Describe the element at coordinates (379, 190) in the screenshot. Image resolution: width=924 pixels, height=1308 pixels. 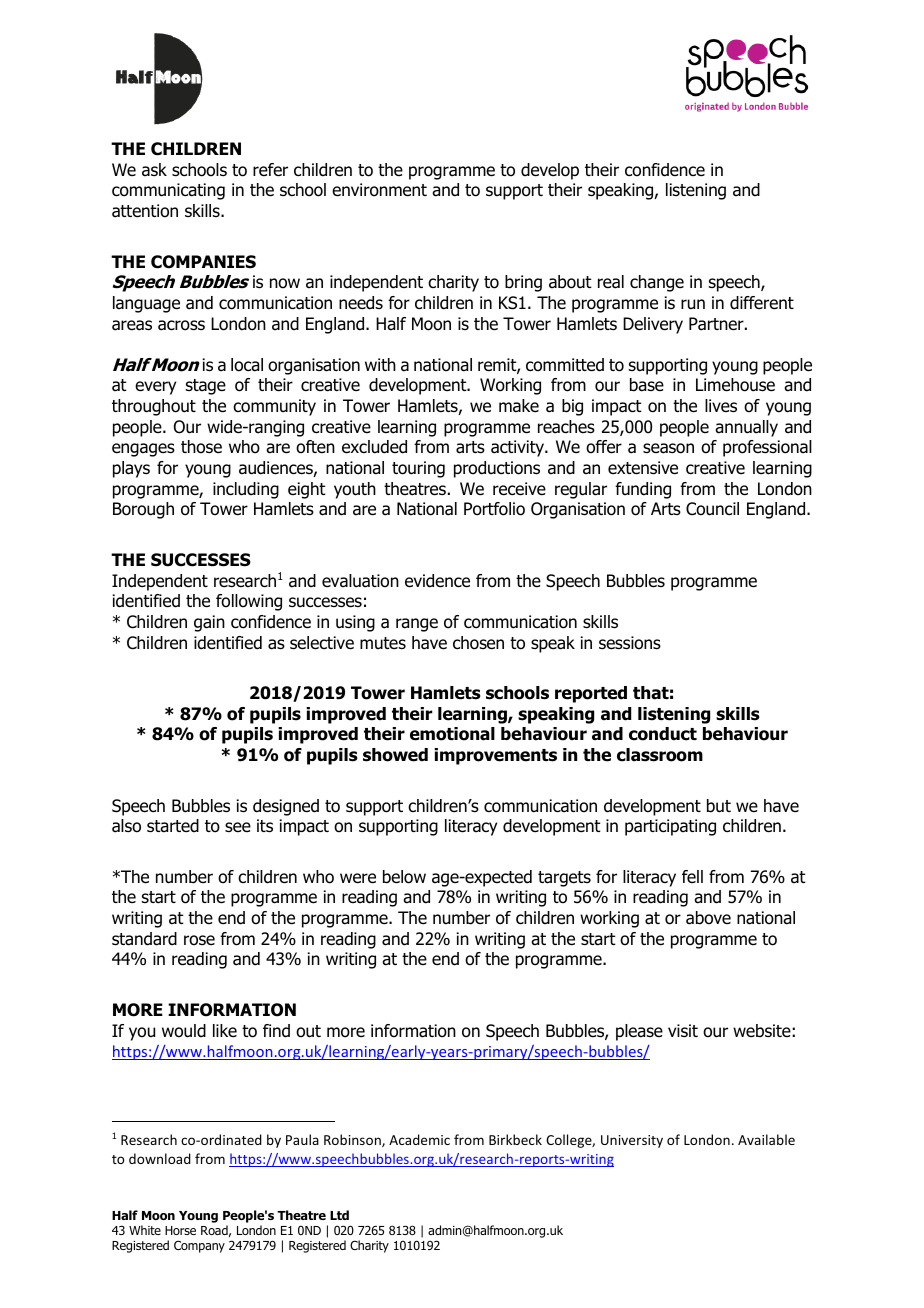
I see `environment` at that location.
